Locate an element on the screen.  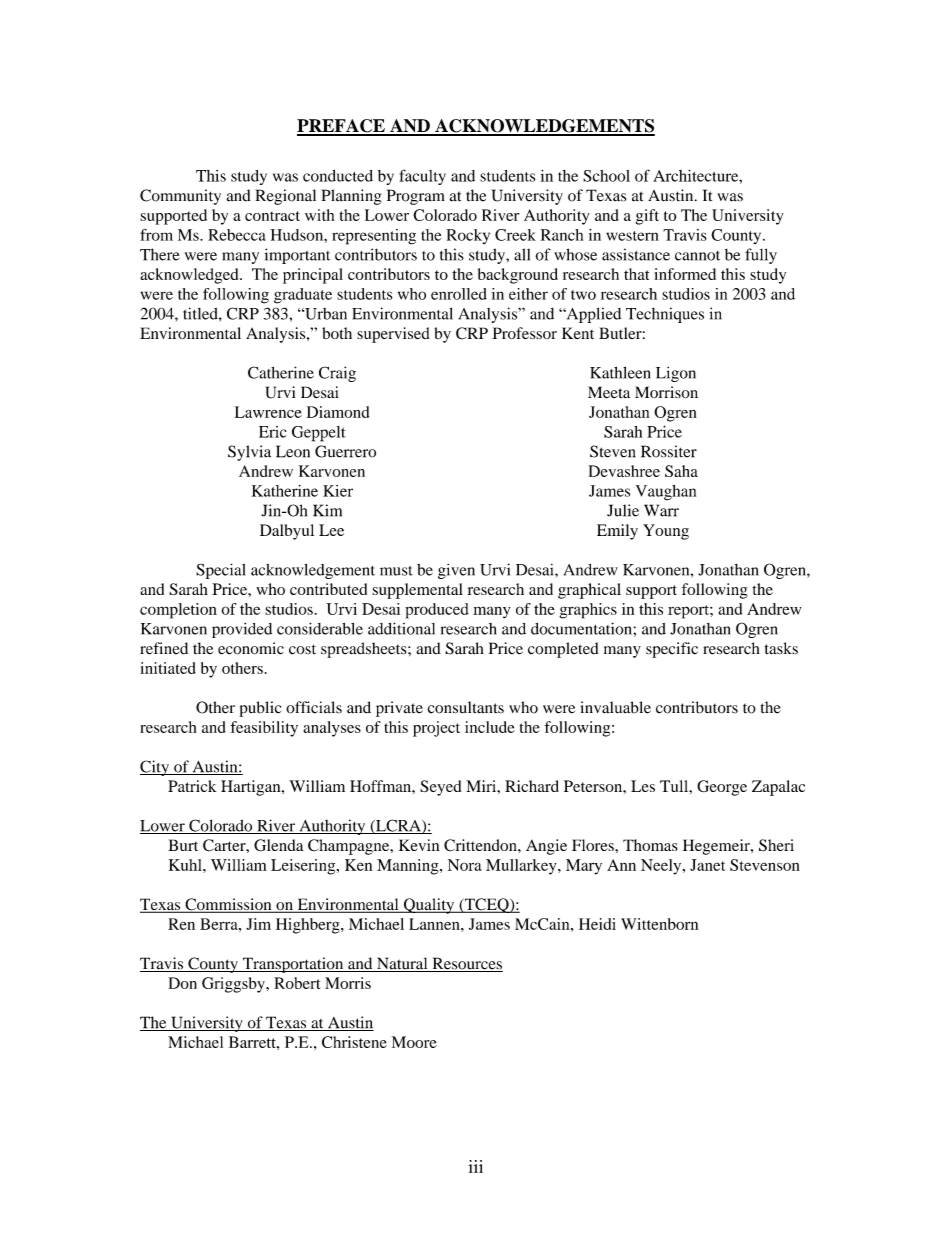
specific is located at coordinates (672, 650).
